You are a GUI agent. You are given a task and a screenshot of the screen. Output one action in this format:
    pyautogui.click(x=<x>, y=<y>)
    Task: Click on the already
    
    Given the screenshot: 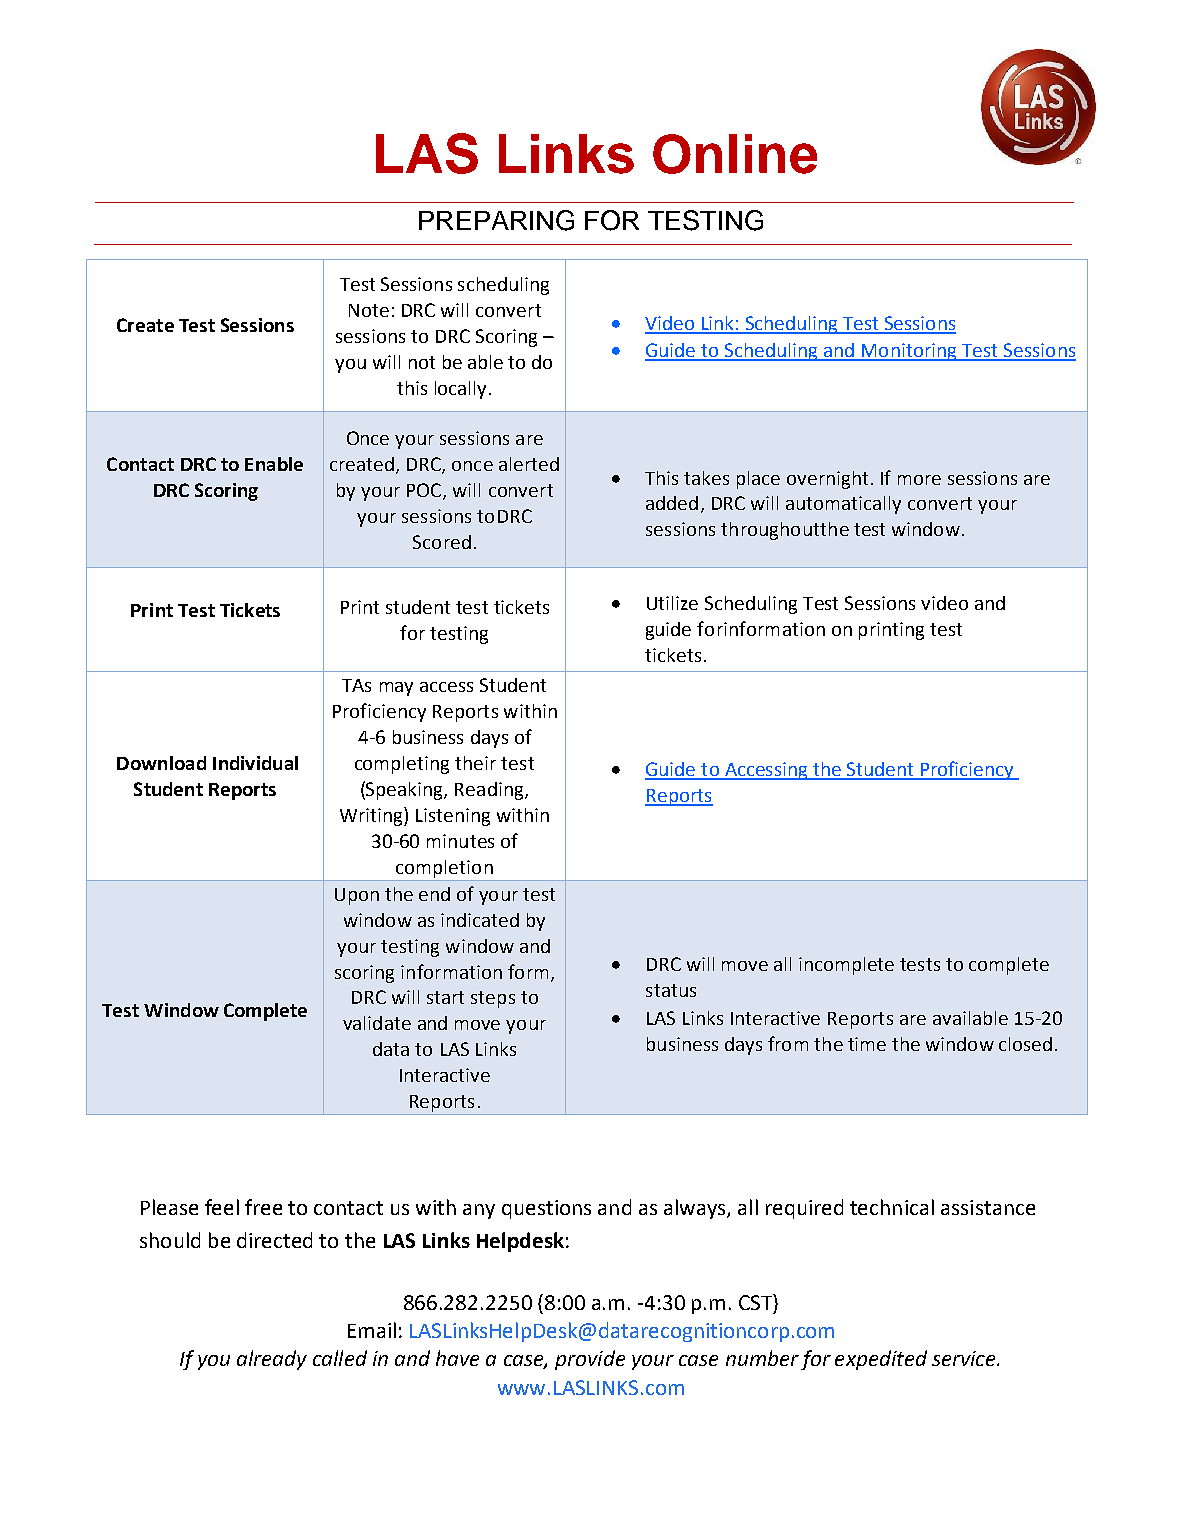 What is the action you would take?
    pyautogui.click(x=272, y=1360)
